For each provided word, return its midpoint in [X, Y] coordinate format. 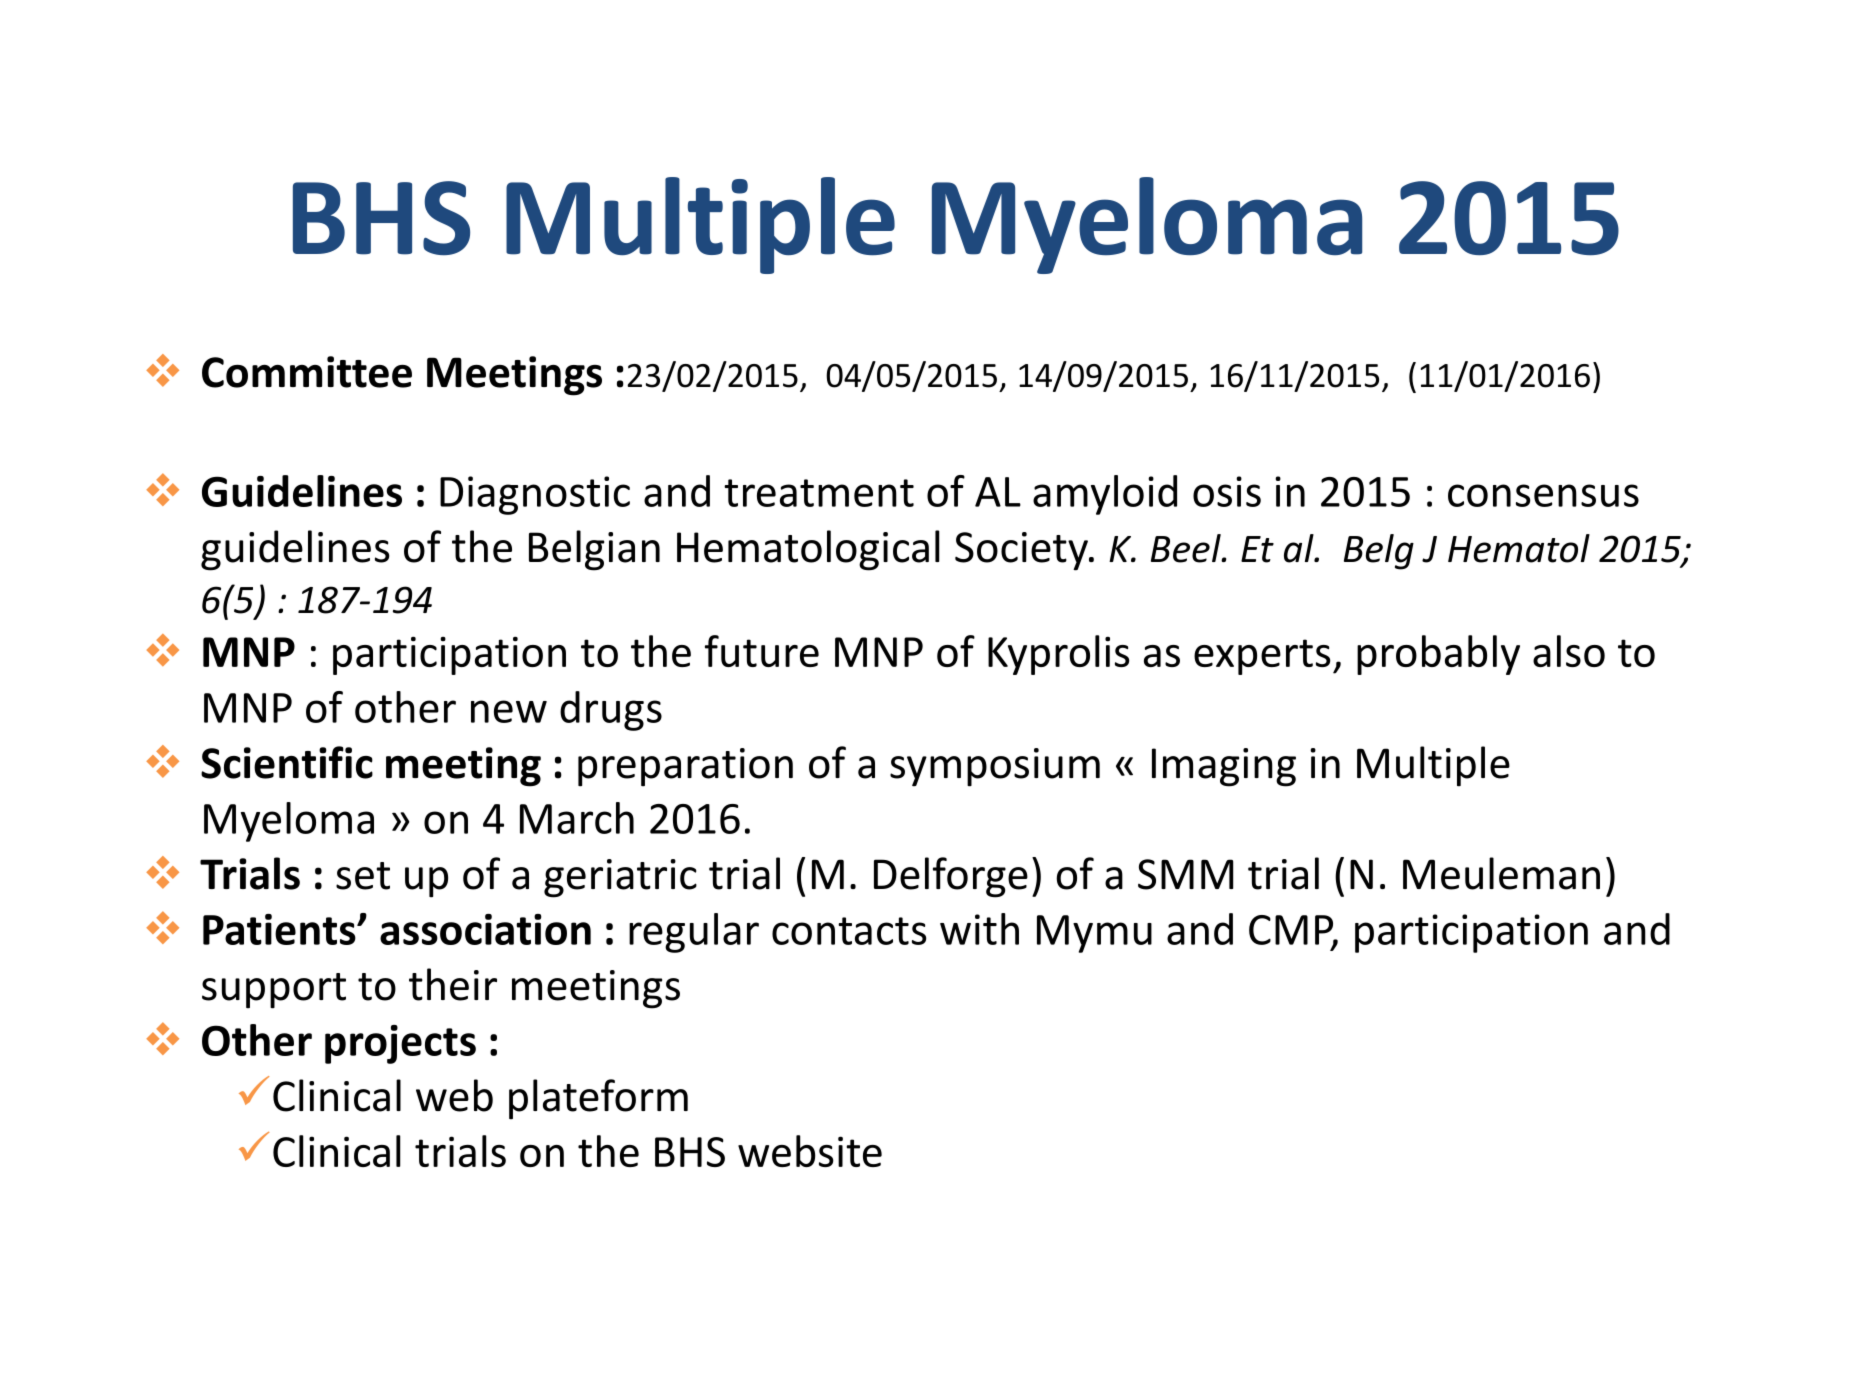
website [810, 1151]
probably [1438, 655]
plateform [598, 1099]
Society [1022, 551]
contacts [849, 931]
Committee [307, 372]
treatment [819, 493]
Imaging [1224, 767]
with [979, 929]
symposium [995, 767]
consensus [1543, 495]
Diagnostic [535, 495]
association [485, 929]
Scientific [287, 762]
